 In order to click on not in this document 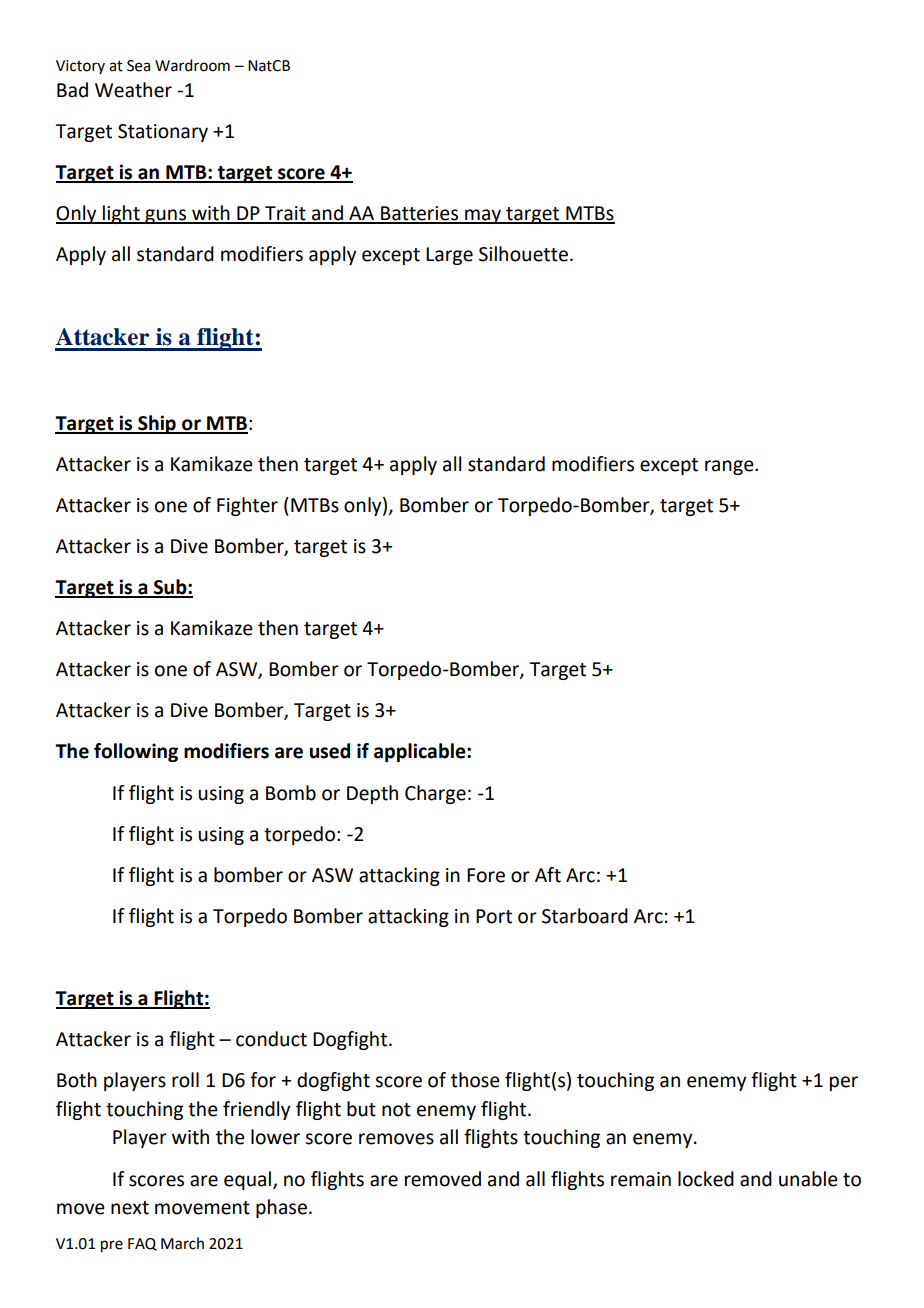, I will do `click(396, 1110)`.
